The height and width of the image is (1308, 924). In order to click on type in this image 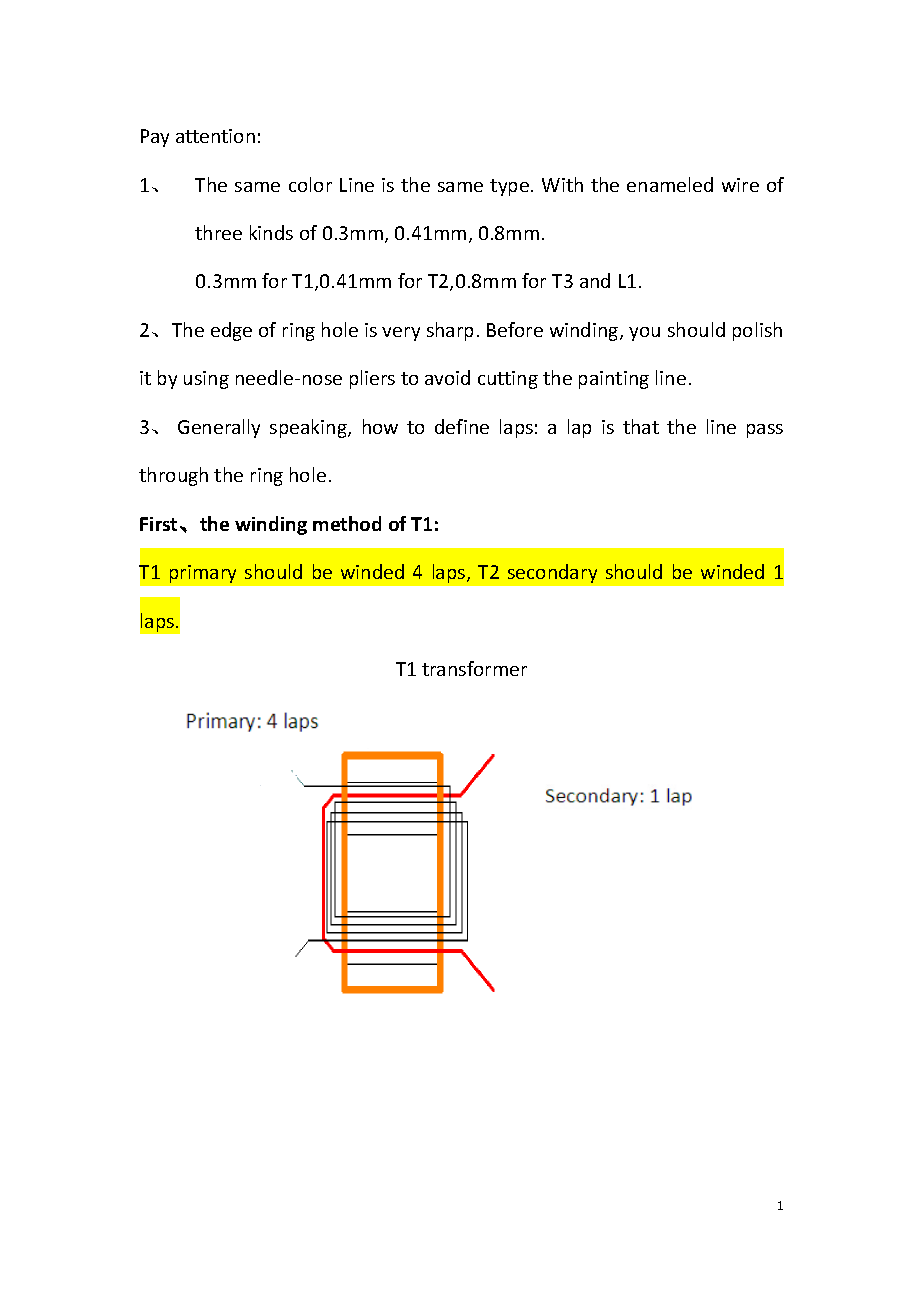, I will do `click(509, 187)`.
